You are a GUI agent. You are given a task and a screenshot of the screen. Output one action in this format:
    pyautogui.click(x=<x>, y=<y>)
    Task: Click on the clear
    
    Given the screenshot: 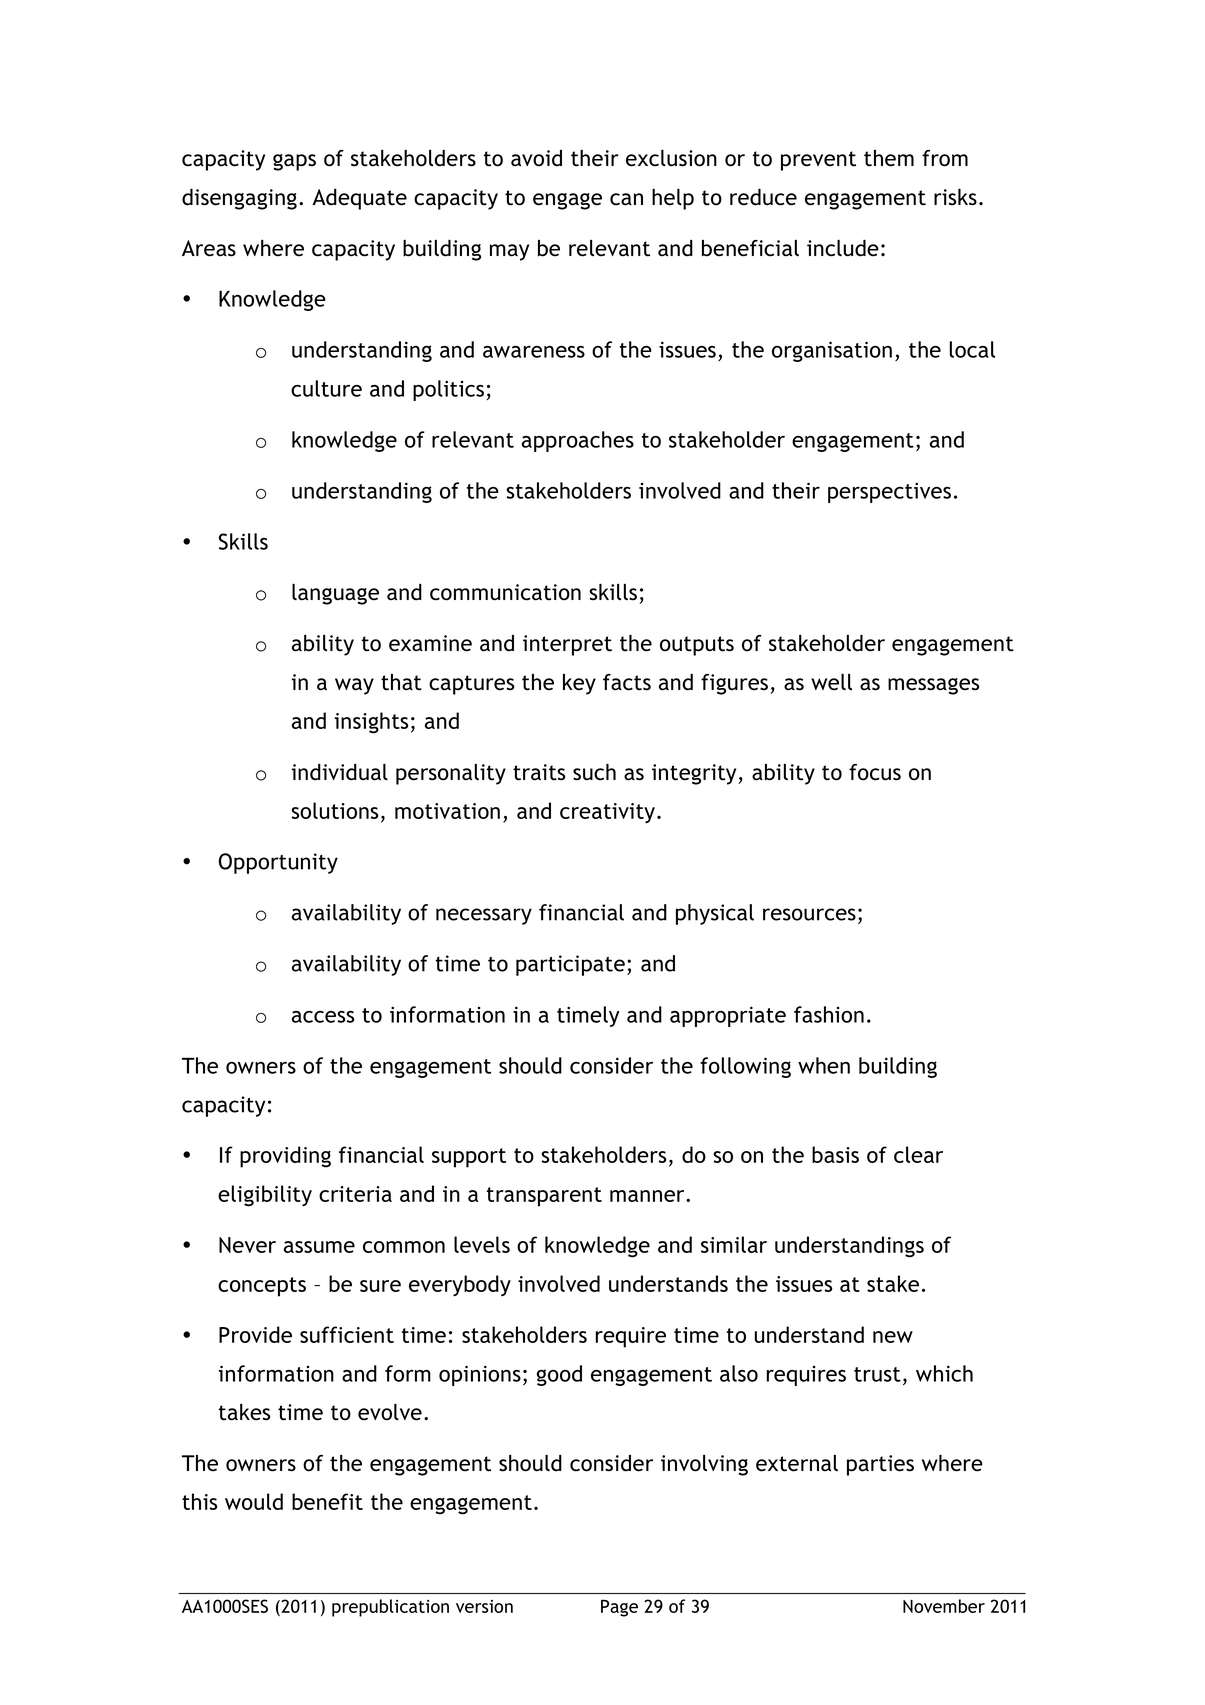 What is the action you would take?
    pyautogui.click(x=918, y=1154)
